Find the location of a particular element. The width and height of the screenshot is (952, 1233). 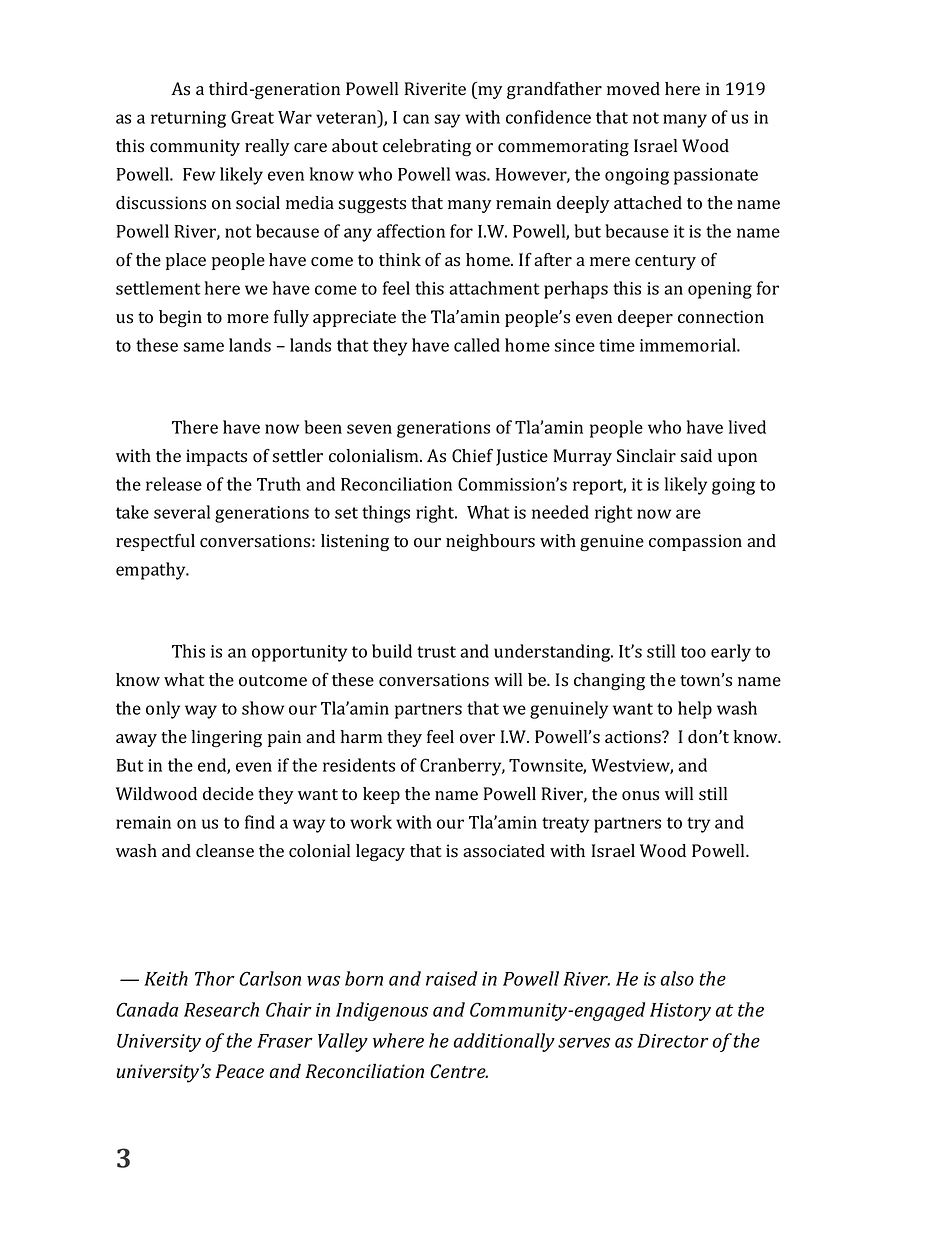

said is located at coordinates (696, 456).
